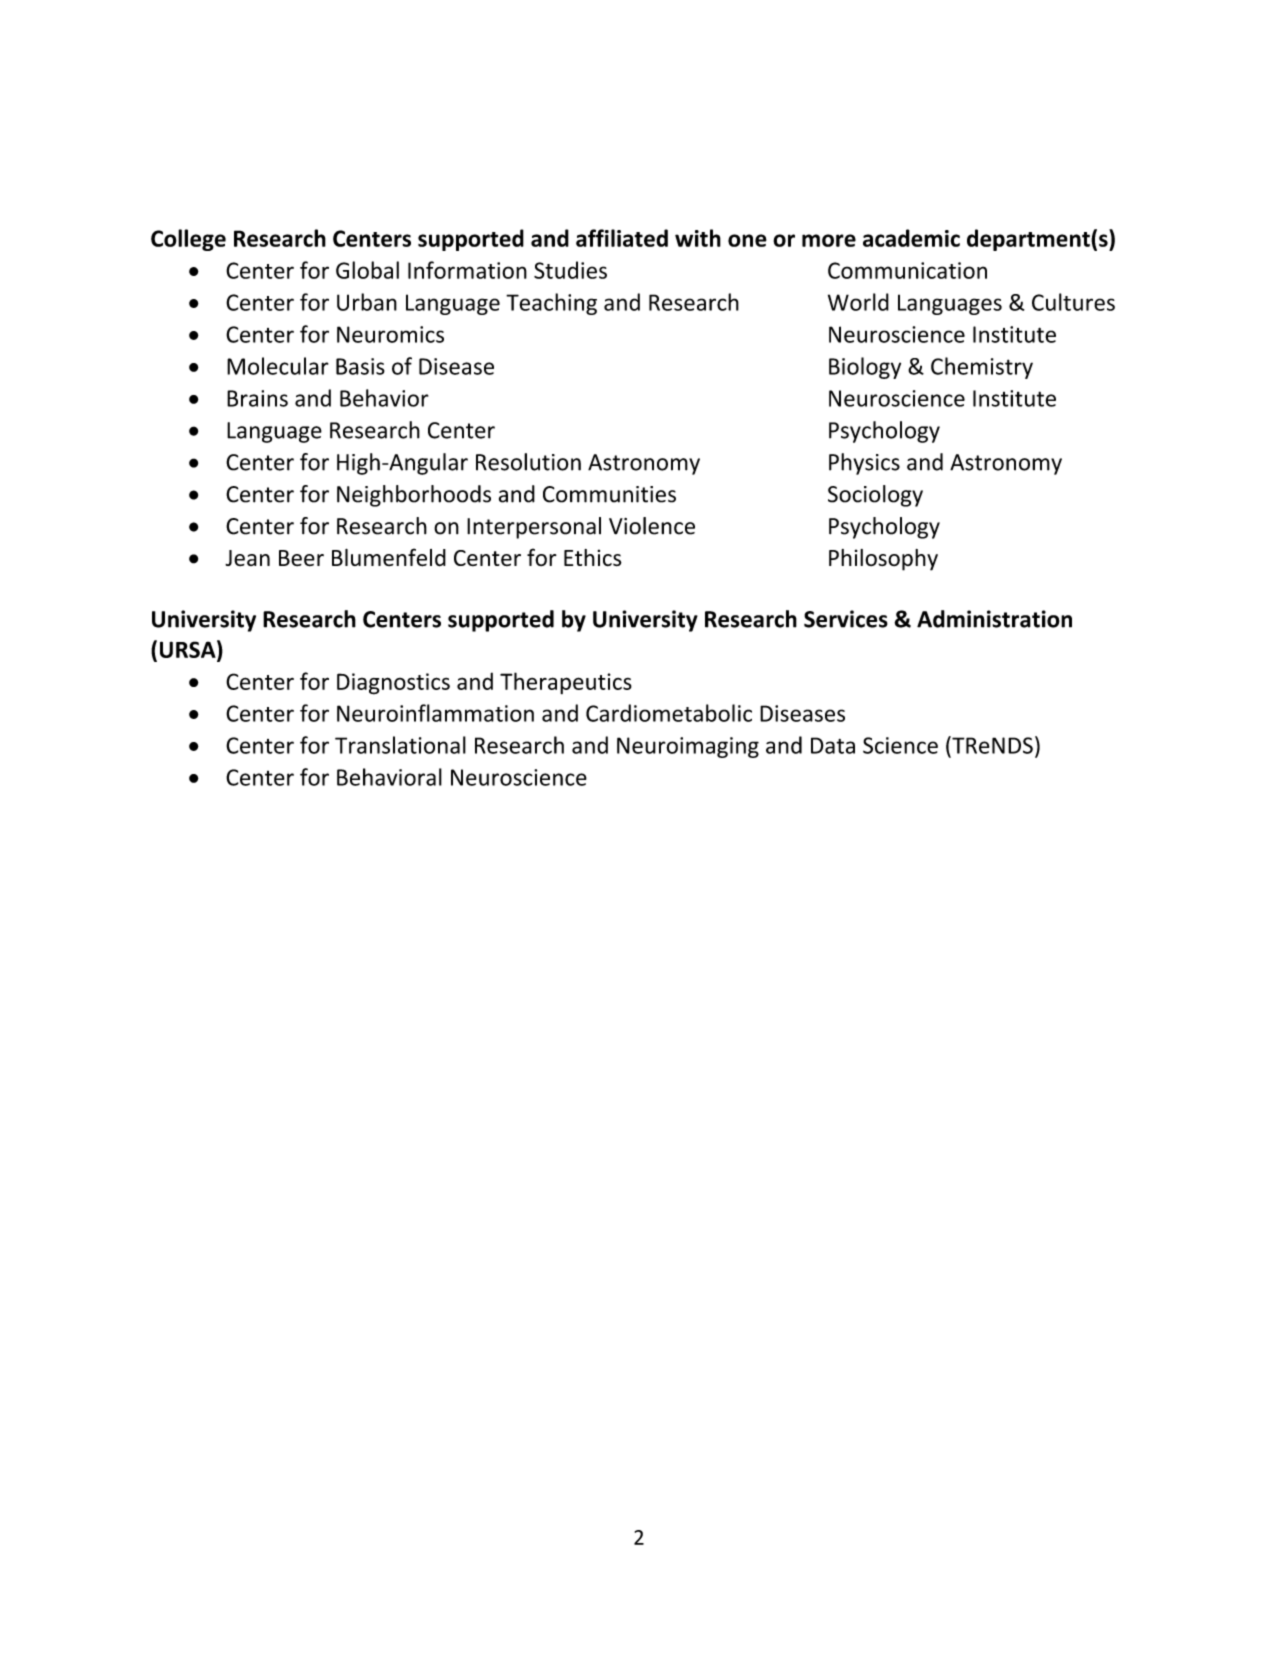 This image has width=1278, height=1654. Describe the element at coordinates (622, 238) in the image. I see `affiliated` at that location.
